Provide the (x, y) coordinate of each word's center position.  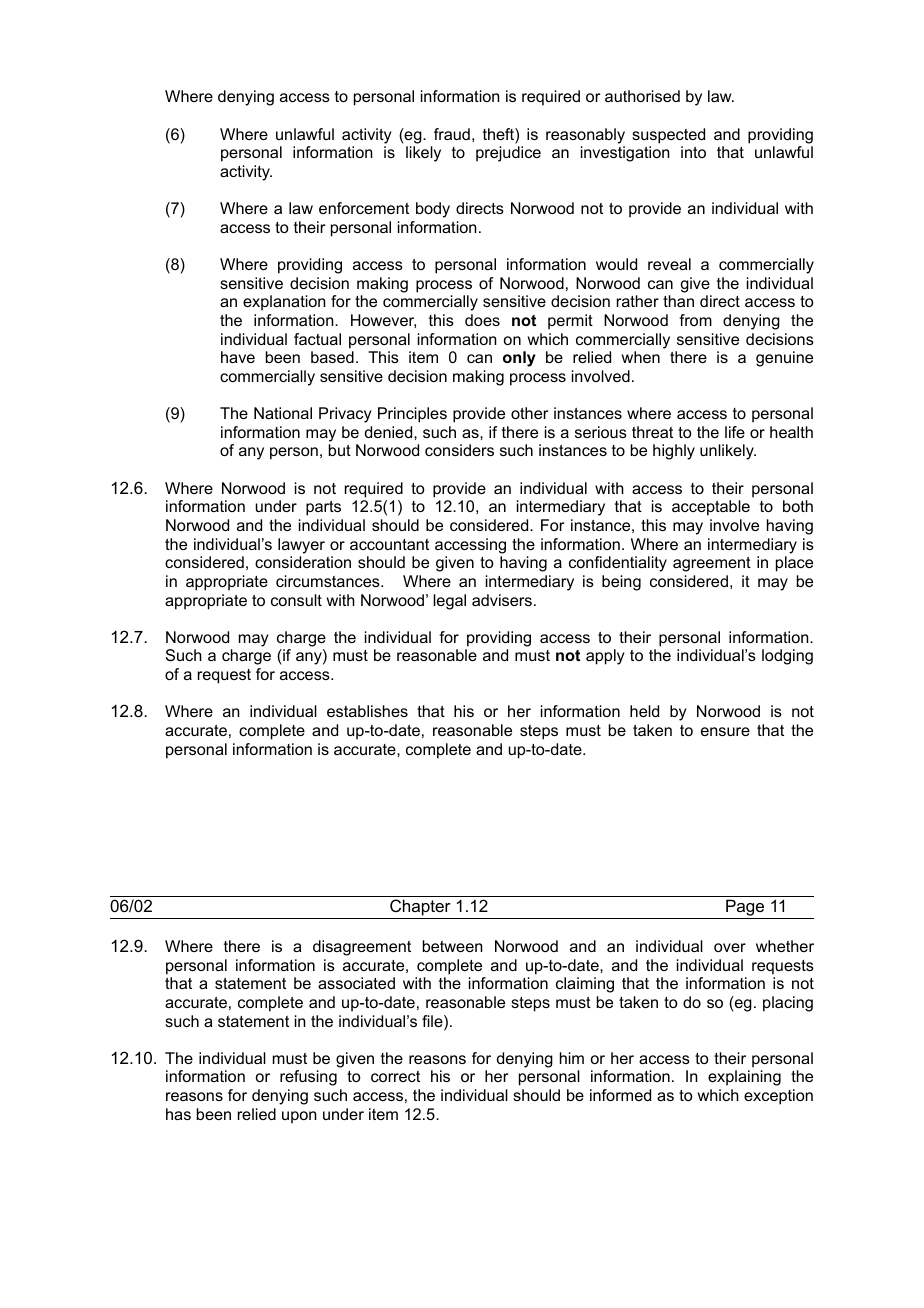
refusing (308, 1078)
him (572, 1058)
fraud (452, 134)
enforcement (364, 208)
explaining (744, 1078)
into (693, 152)
